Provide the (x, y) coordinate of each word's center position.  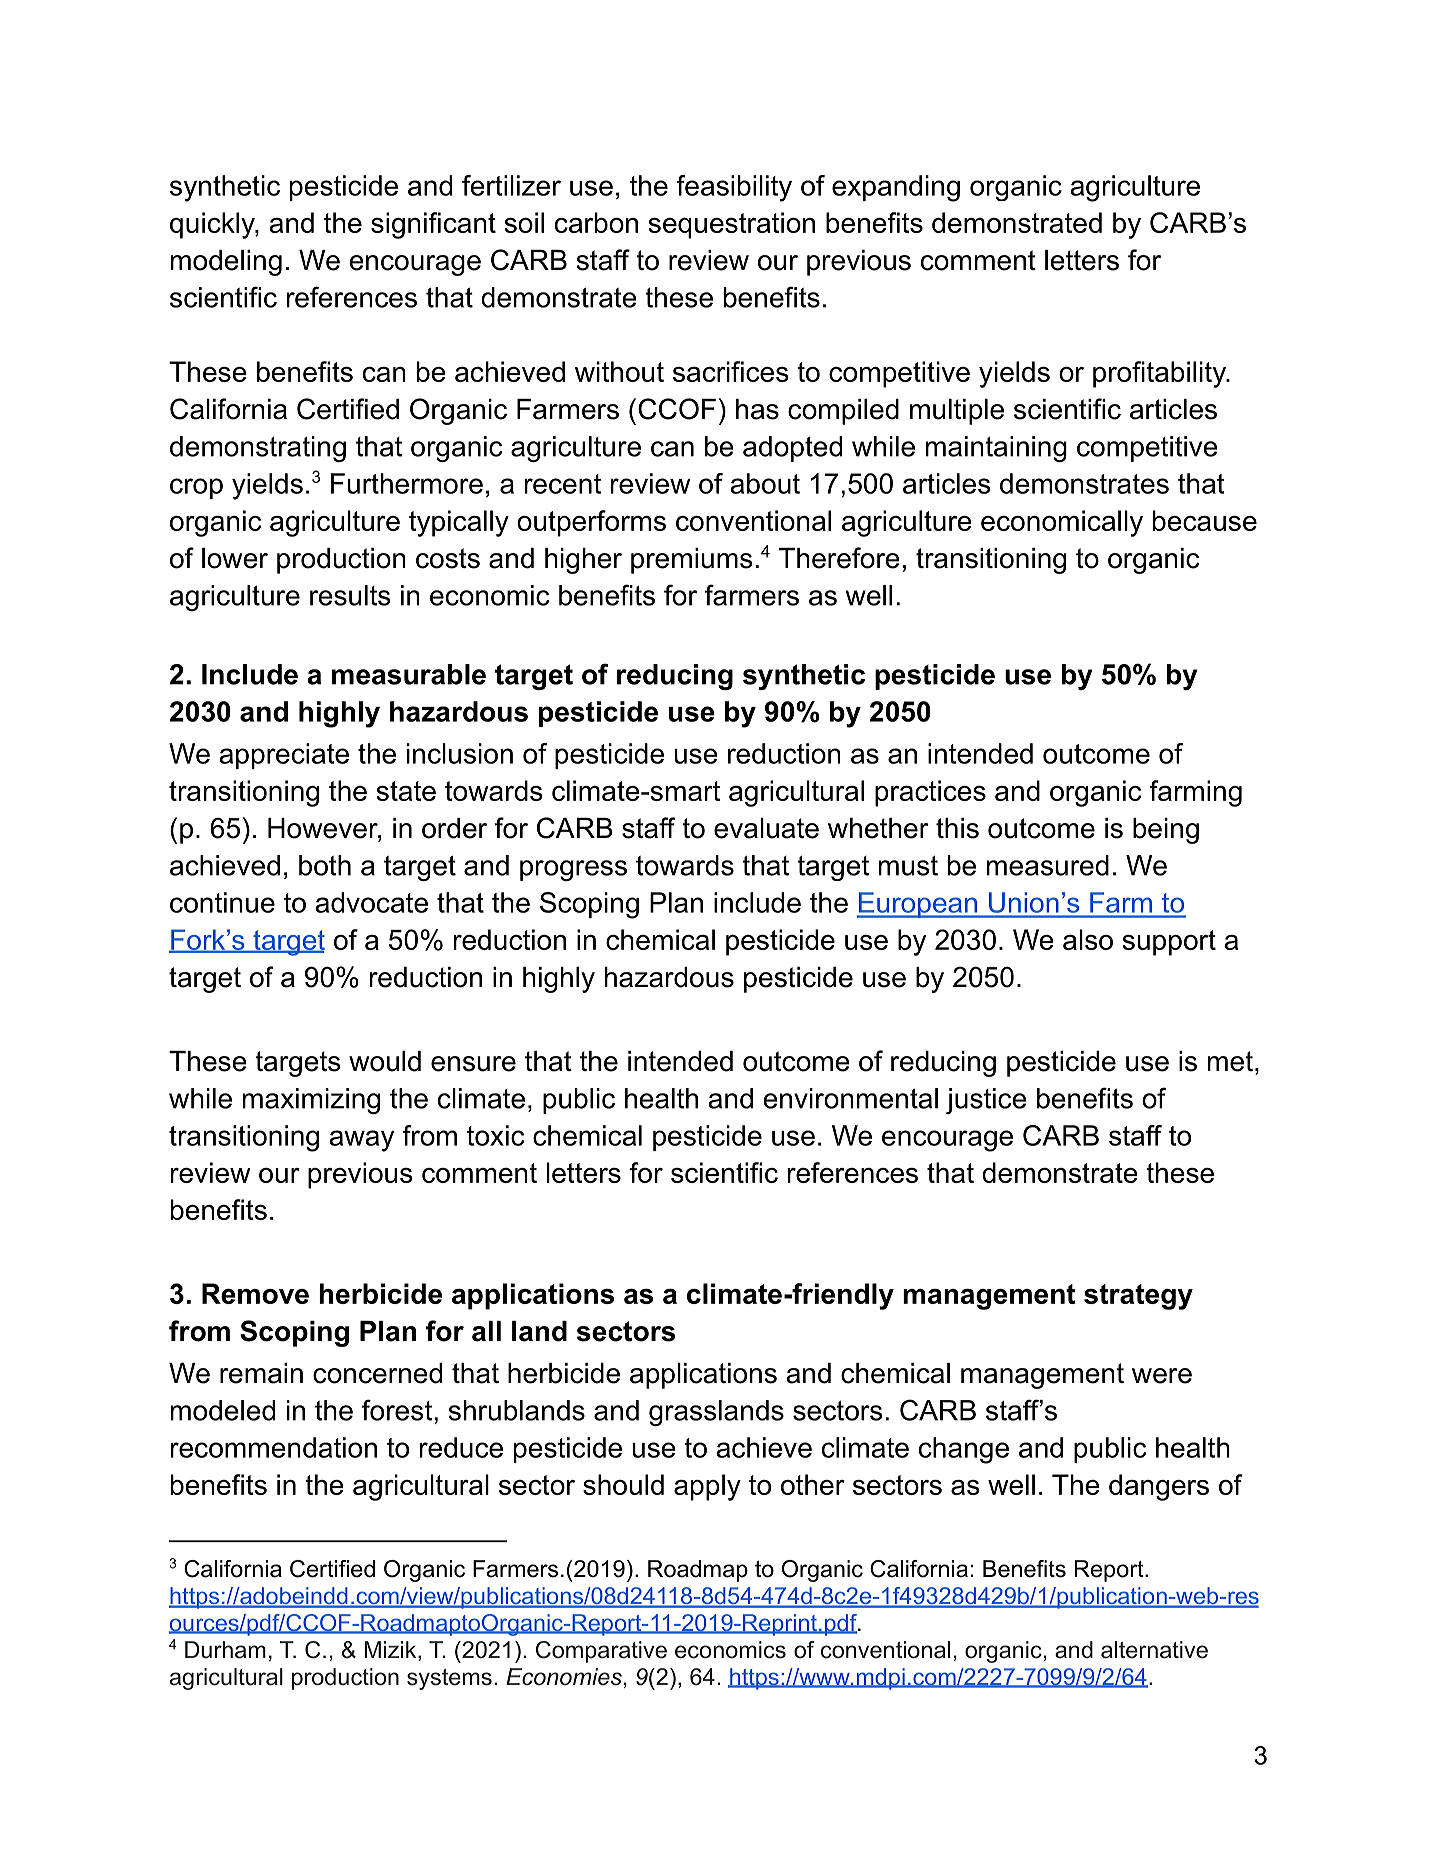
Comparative (601, 1652)
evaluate (766, 828)
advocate (371, 902)
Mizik (391, 1651)
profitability (1160, 374)
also (1088, 939)
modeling (226, 263)
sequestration (731, 225)
